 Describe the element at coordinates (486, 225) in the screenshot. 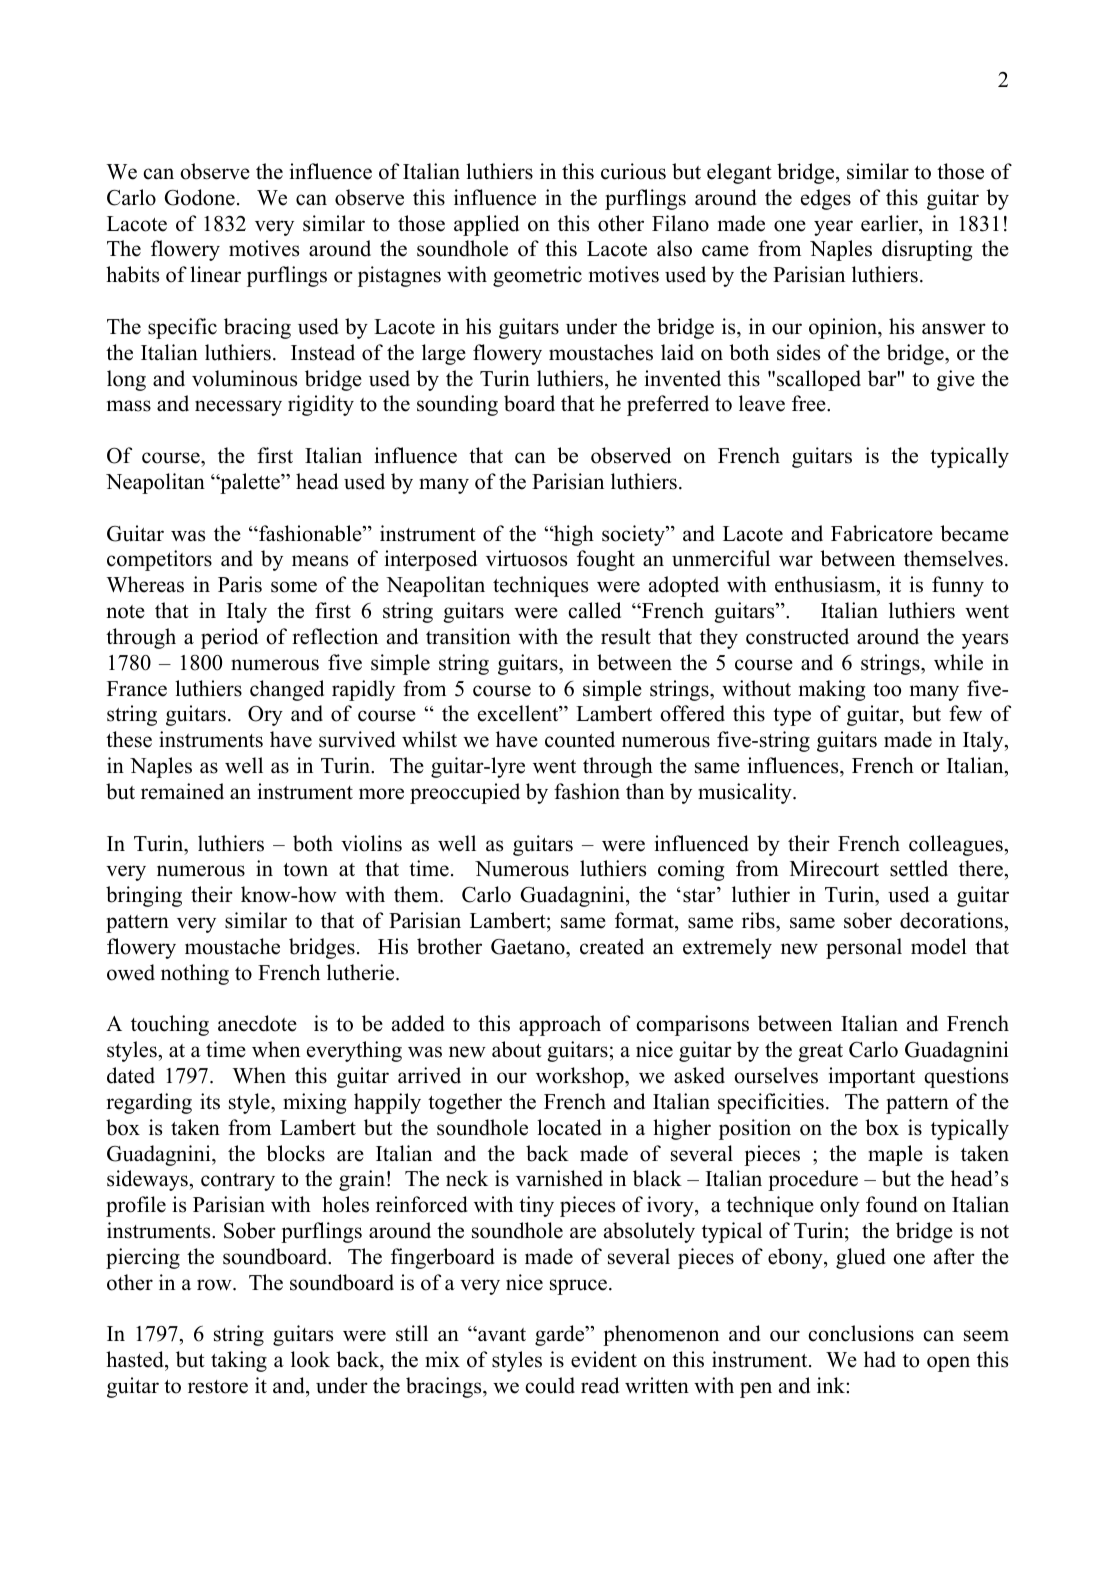

I see `applied` at that location.
